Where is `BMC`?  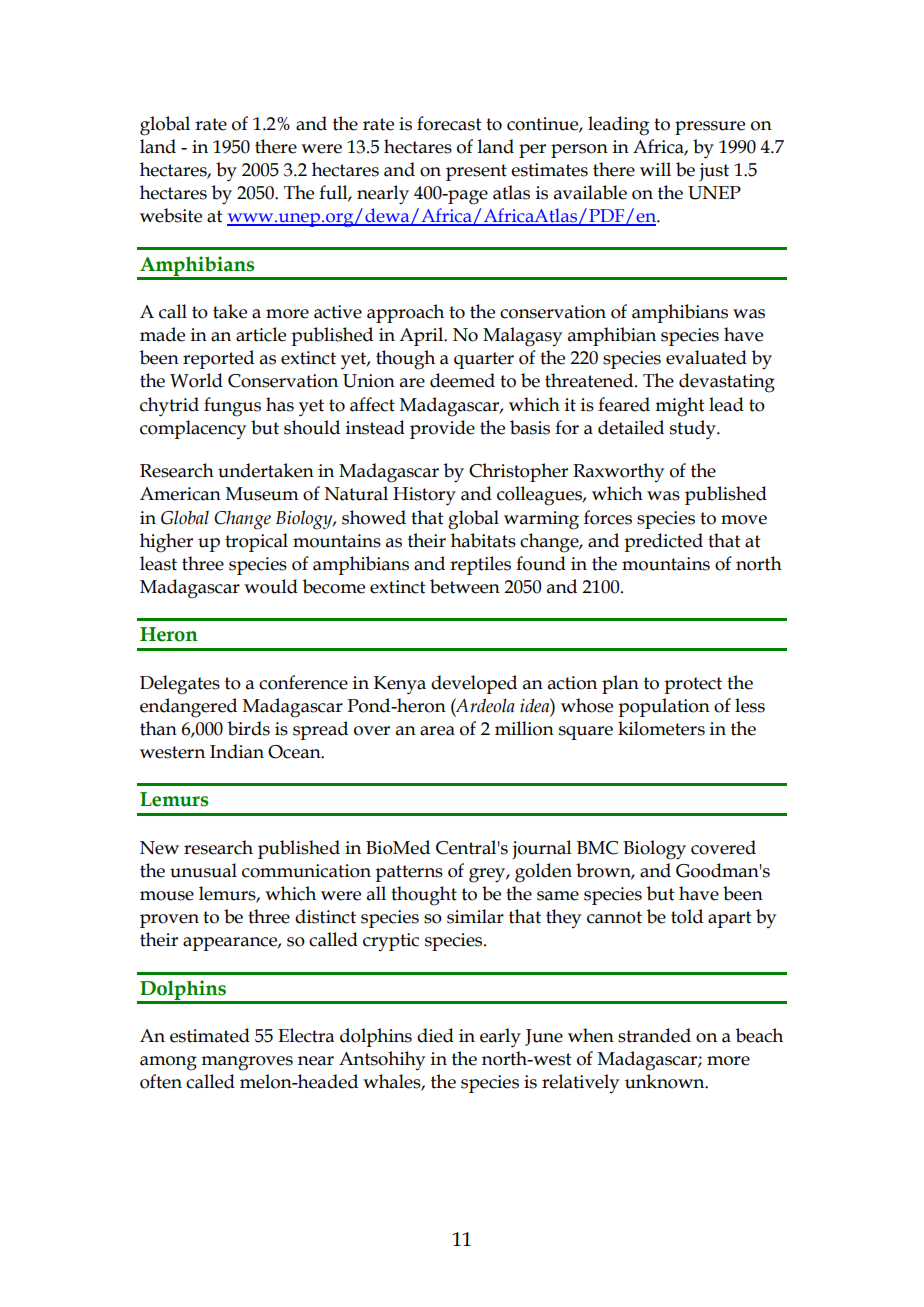 BMC is located at coordinates (597, 848).
